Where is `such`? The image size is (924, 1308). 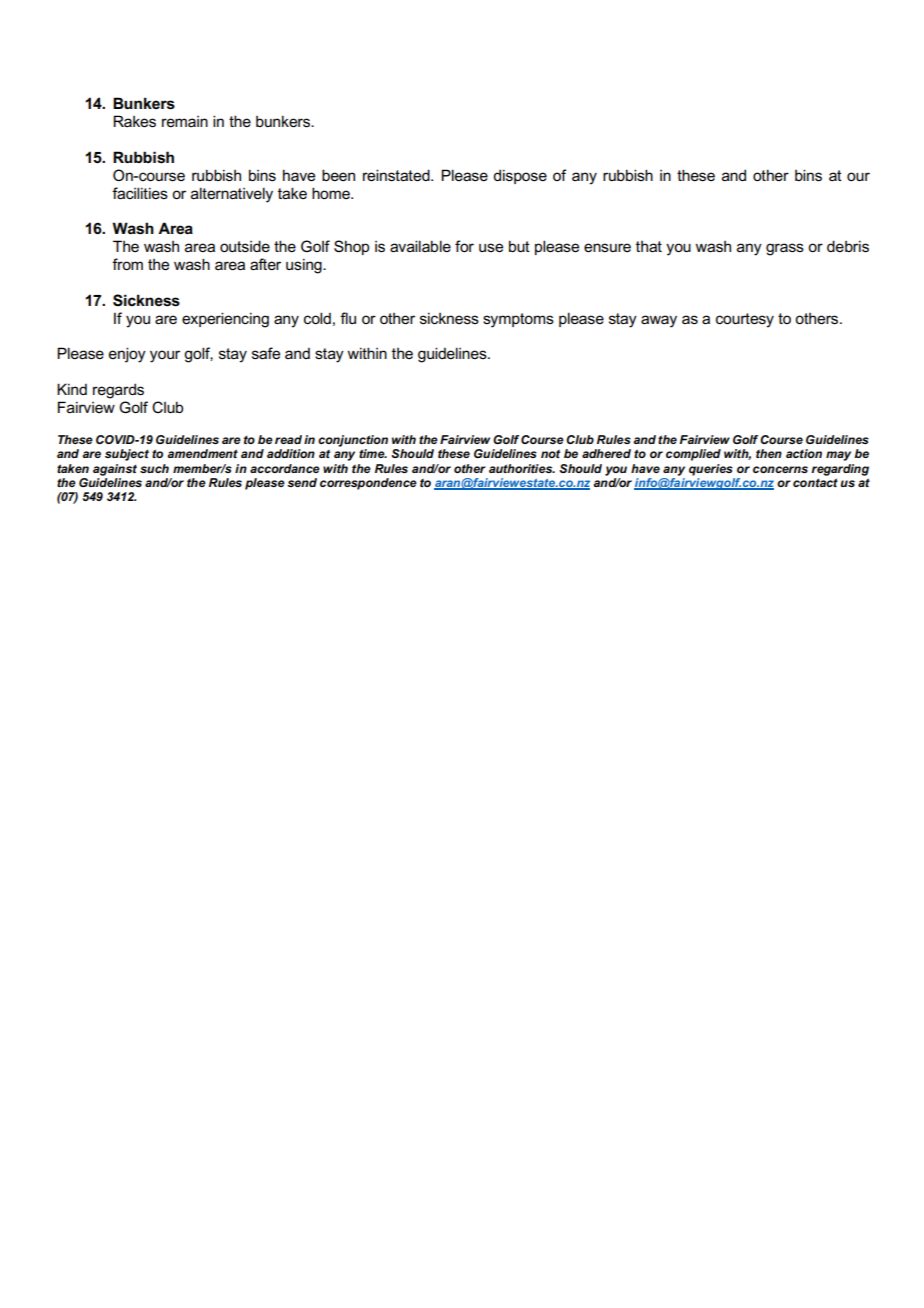
such is located at coordinates (154, 468).
